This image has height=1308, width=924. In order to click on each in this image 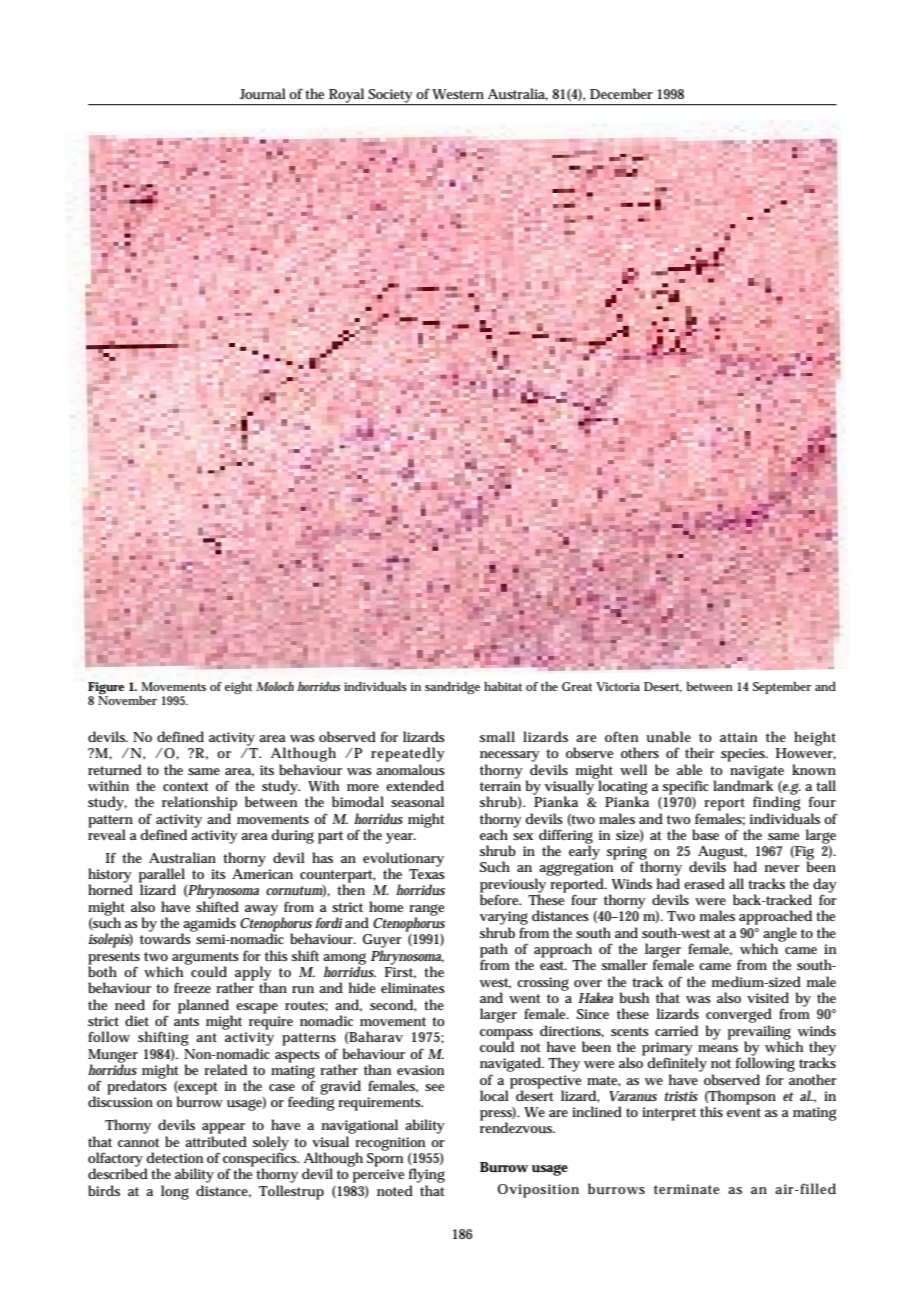, I will do `click(494, 834)`.
